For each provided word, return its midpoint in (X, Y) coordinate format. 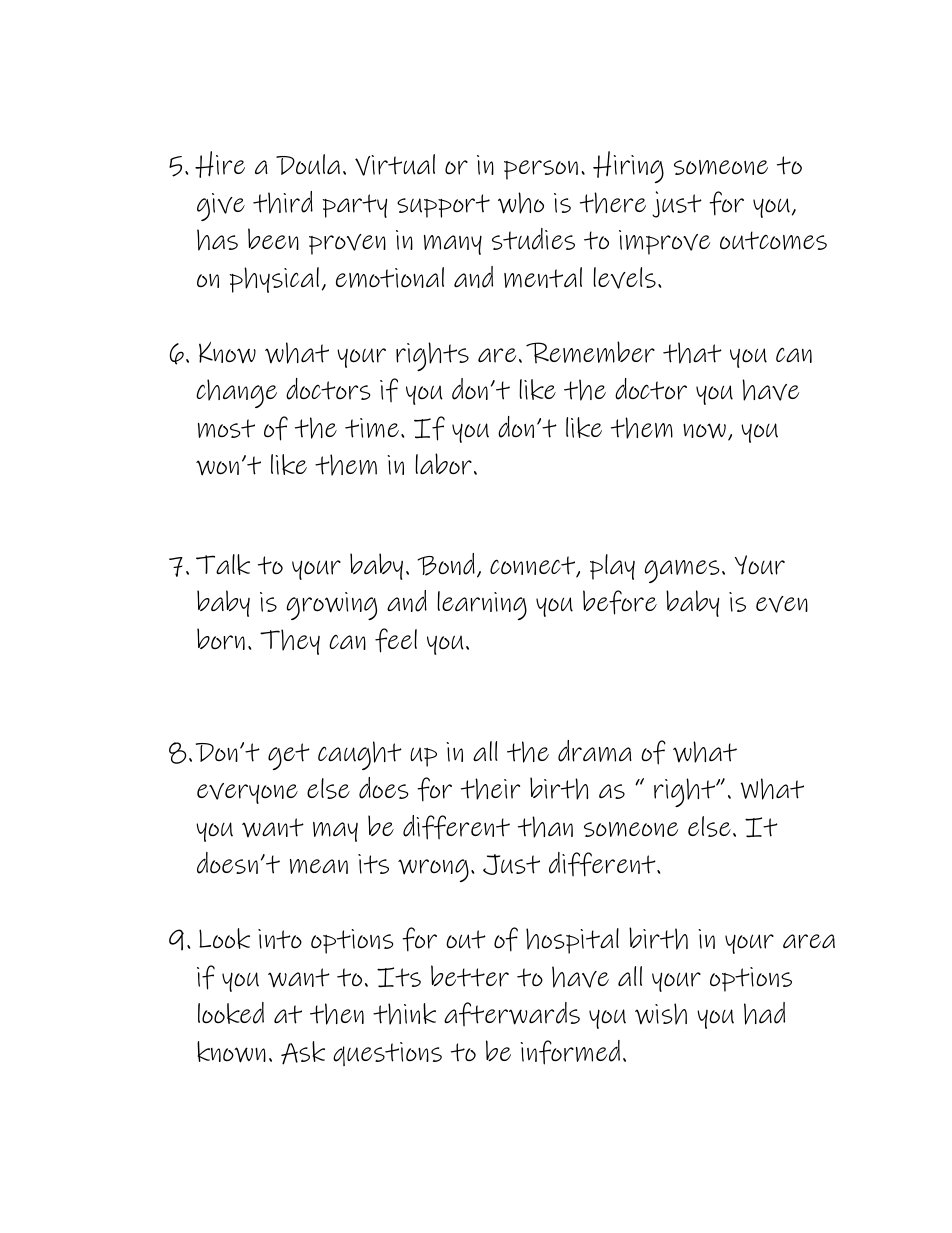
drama (595, 751)
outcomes (773, 240)
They (290, 642)
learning (482, 605)
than (545, 827)
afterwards (512, 1014)
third (283, 202)
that (692, 353)
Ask (303, 1053)
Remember (590, 352)
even (782, 604)
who (521, 203)
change (236, 393)
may (335, 832)
